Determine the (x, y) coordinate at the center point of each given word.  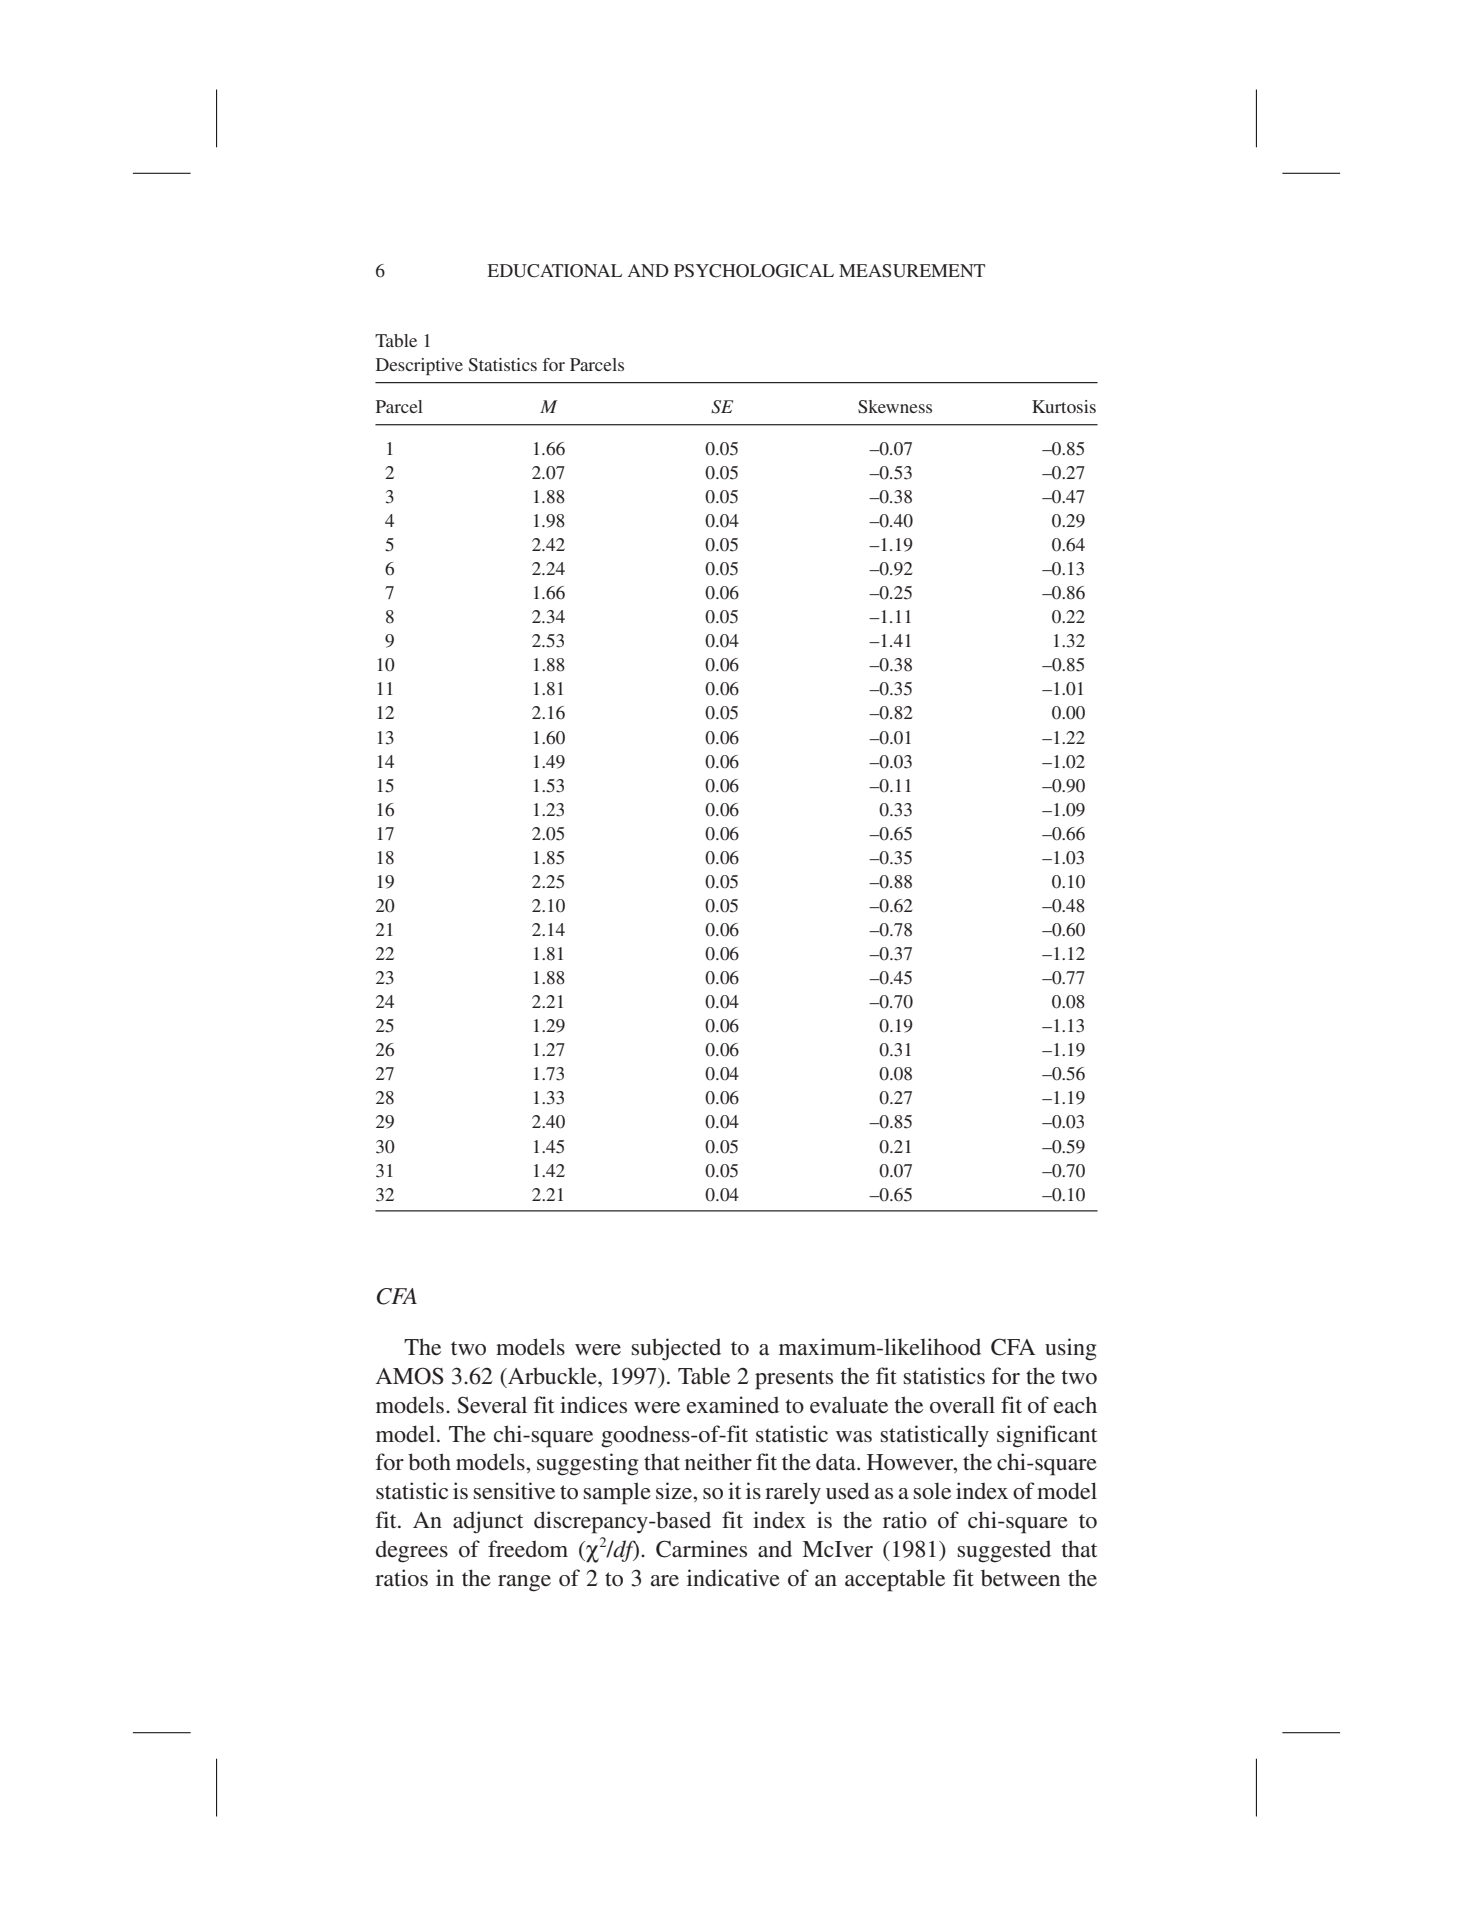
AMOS (409, 1376)
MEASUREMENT (912, 271)
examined (733, 1405)
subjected (676, 1349)
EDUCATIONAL (555, 271)
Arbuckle (552, 1376)
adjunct (488, 1522)
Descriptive (419, 366)
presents (794, 1380)
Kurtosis (1064, 406)
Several (492, 1405)
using (1071, 1349)
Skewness (895, 407)
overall (962, 1405)
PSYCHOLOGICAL (754, 271)
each (1075, 1405)
